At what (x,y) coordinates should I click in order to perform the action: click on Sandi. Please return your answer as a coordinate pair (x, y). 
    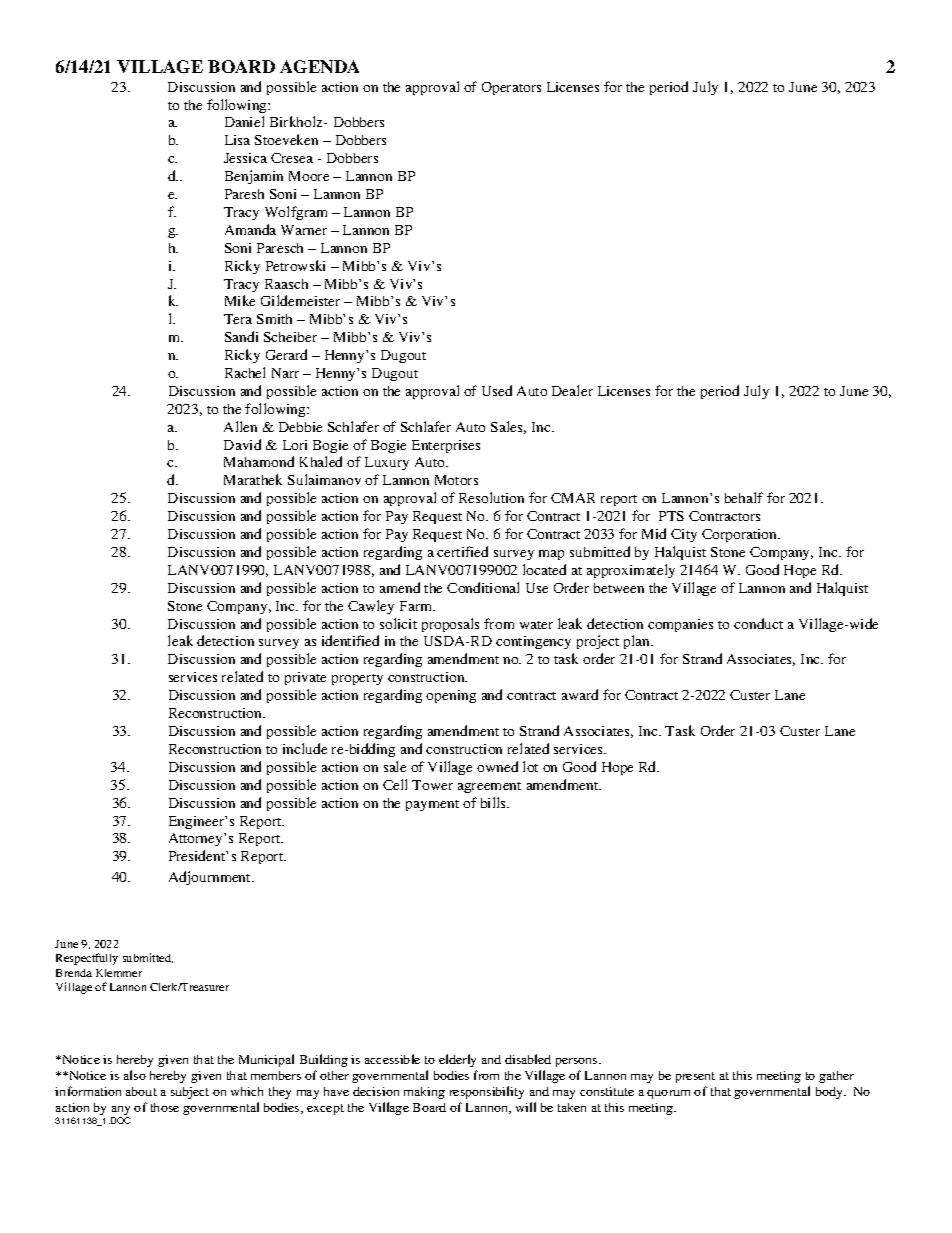
    Looking at the image, I should click on (241, 336).
